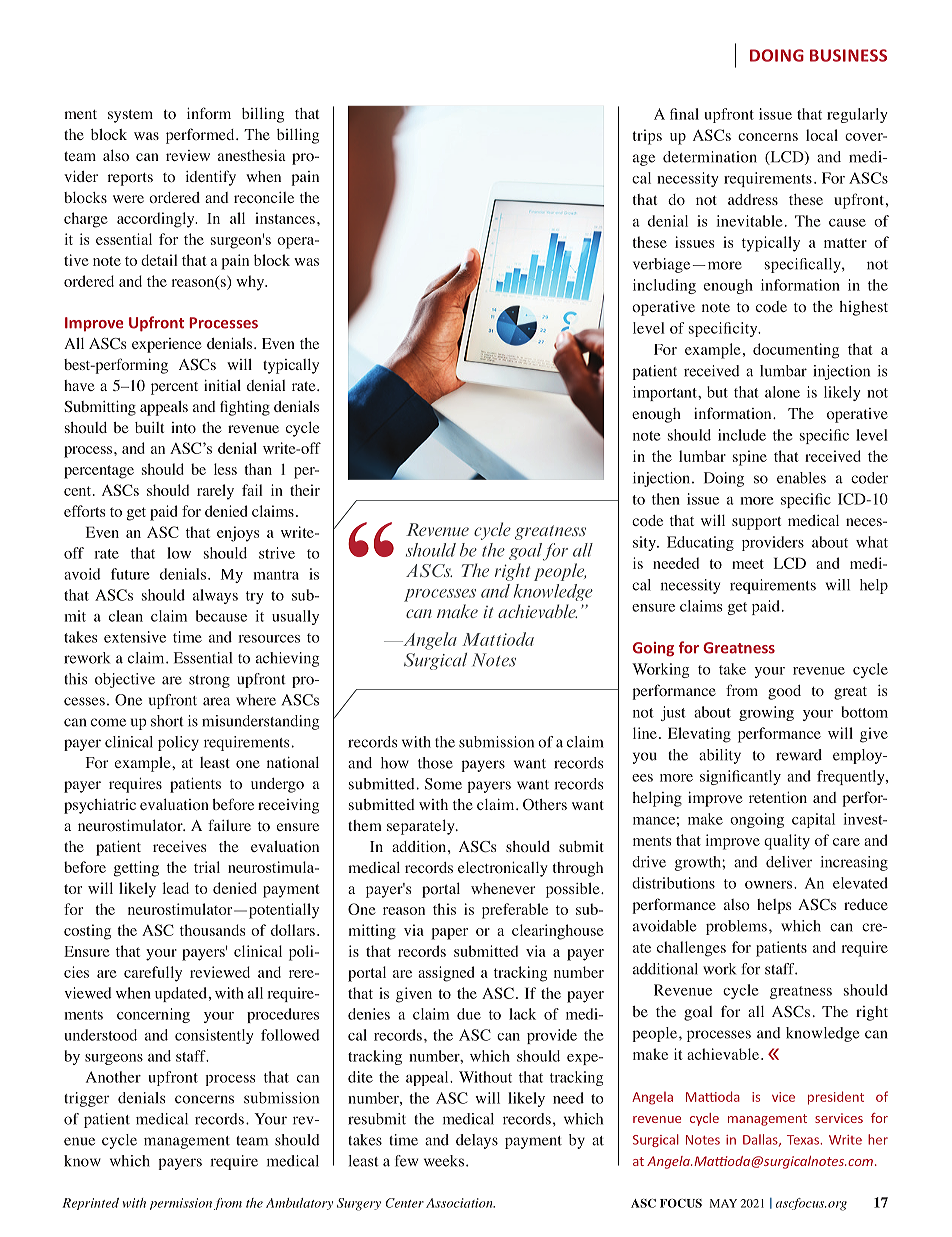  What do you see at coordinates (130, 116) in the page?
I see `system` at bounding box center [130, 116].
